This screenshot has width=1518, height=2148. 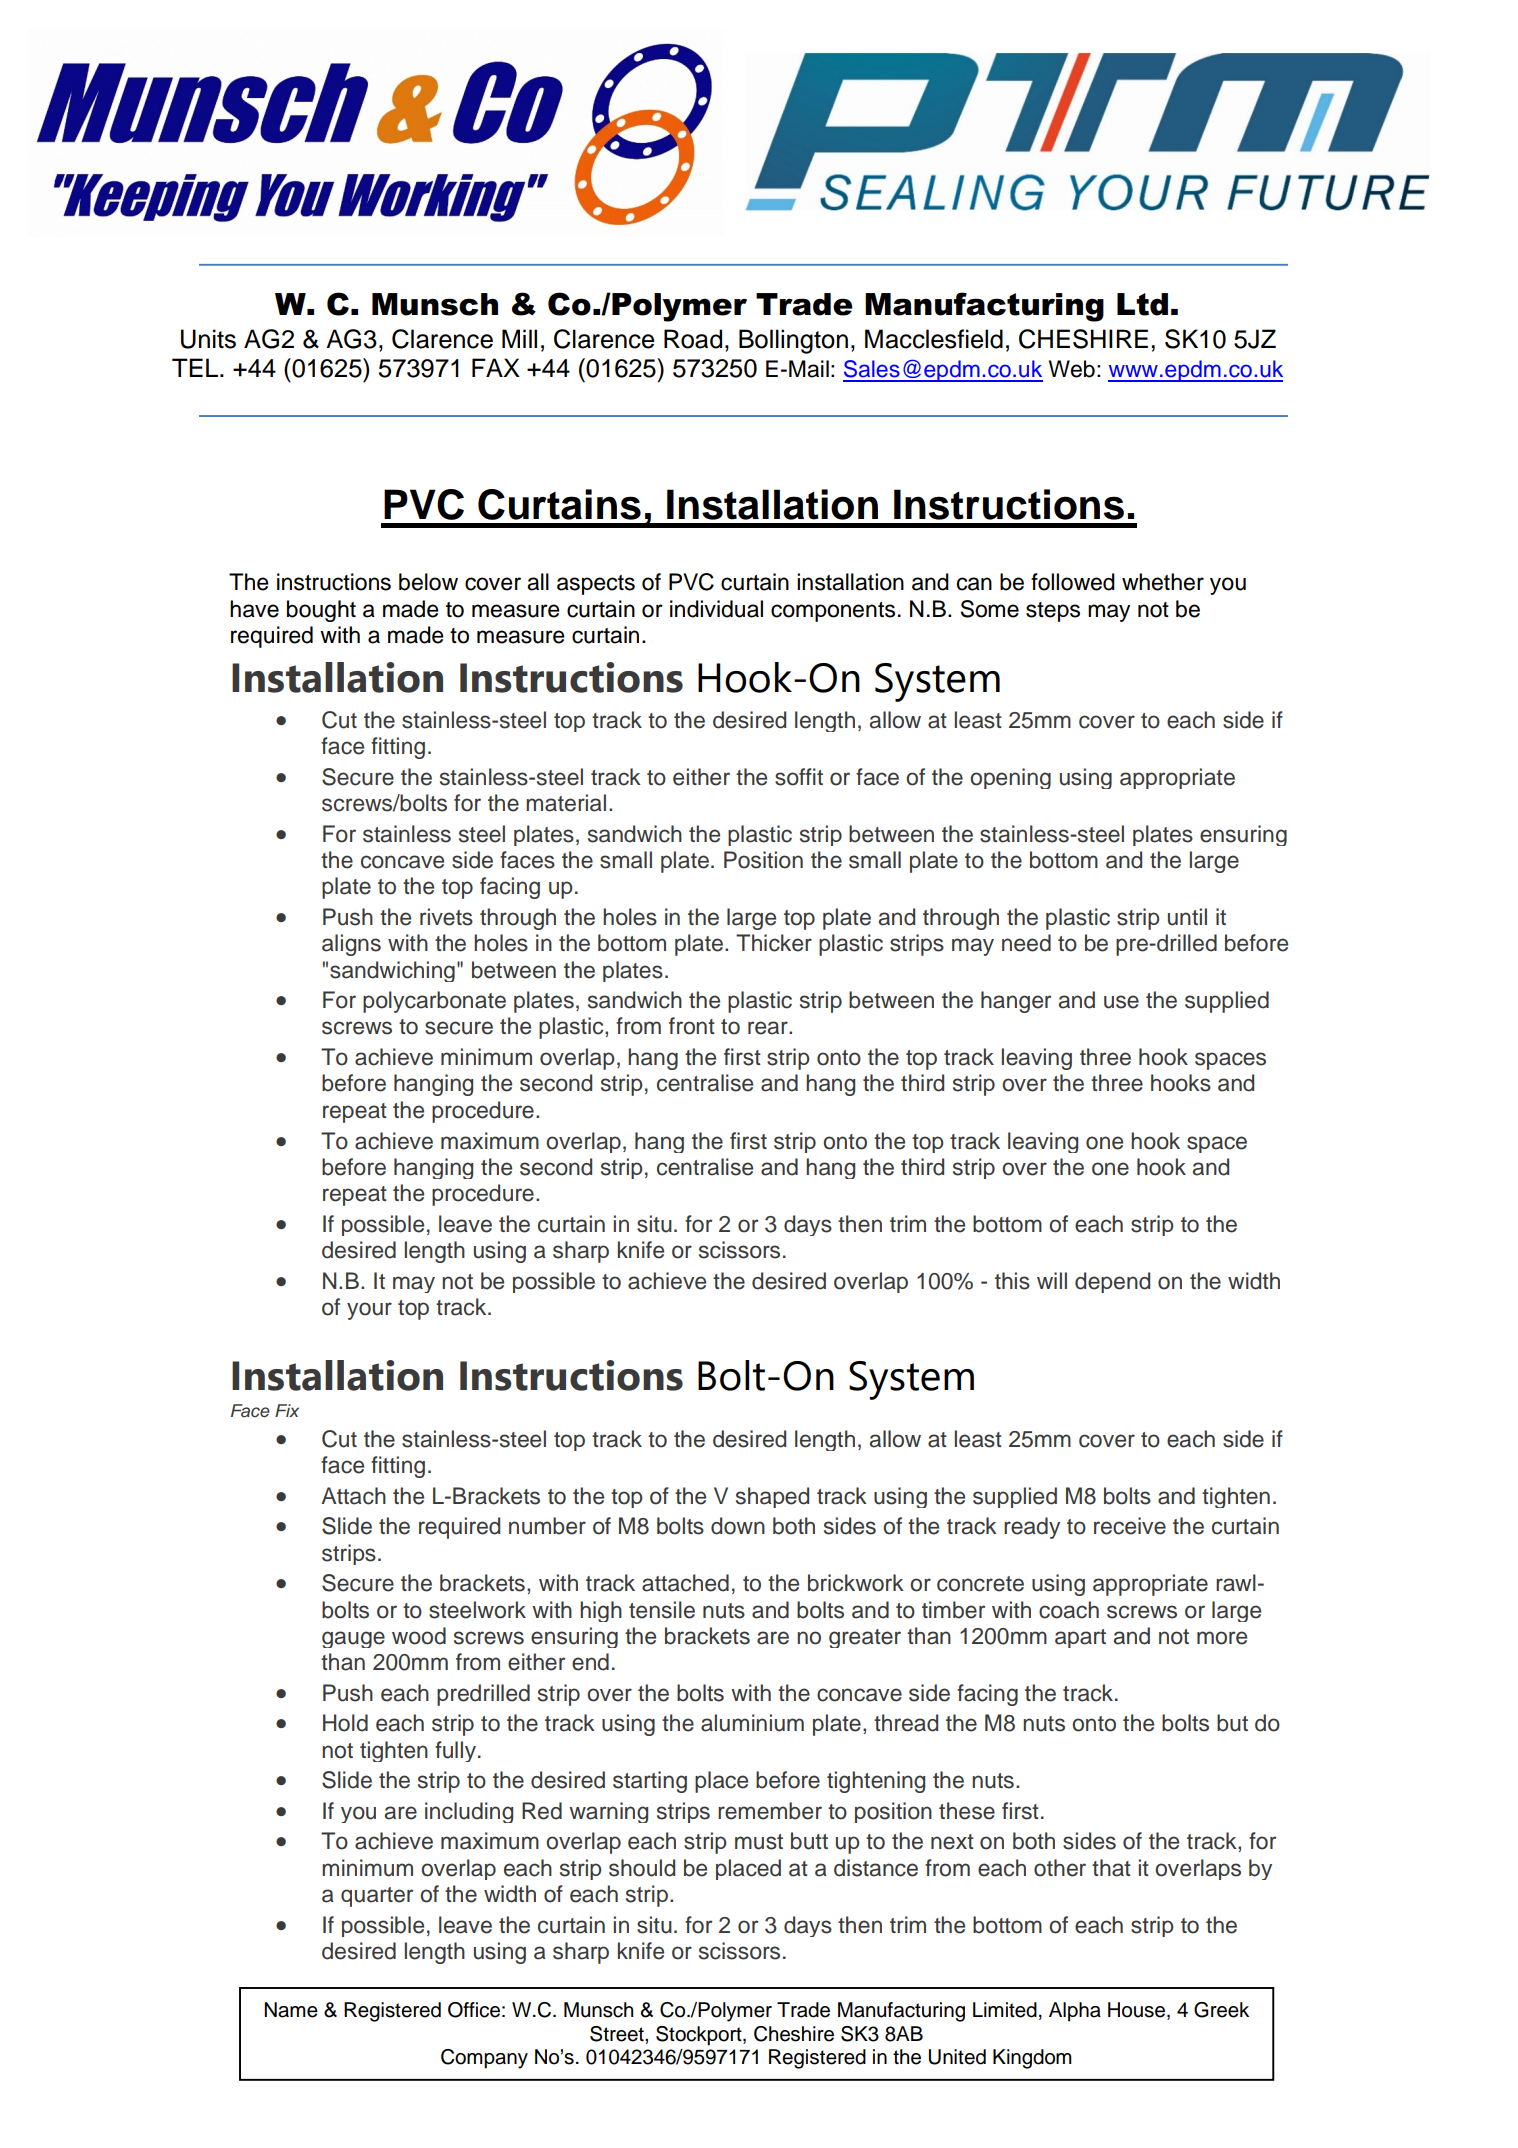 I want to click on Alpha, so click(x=1075, y=2012).
